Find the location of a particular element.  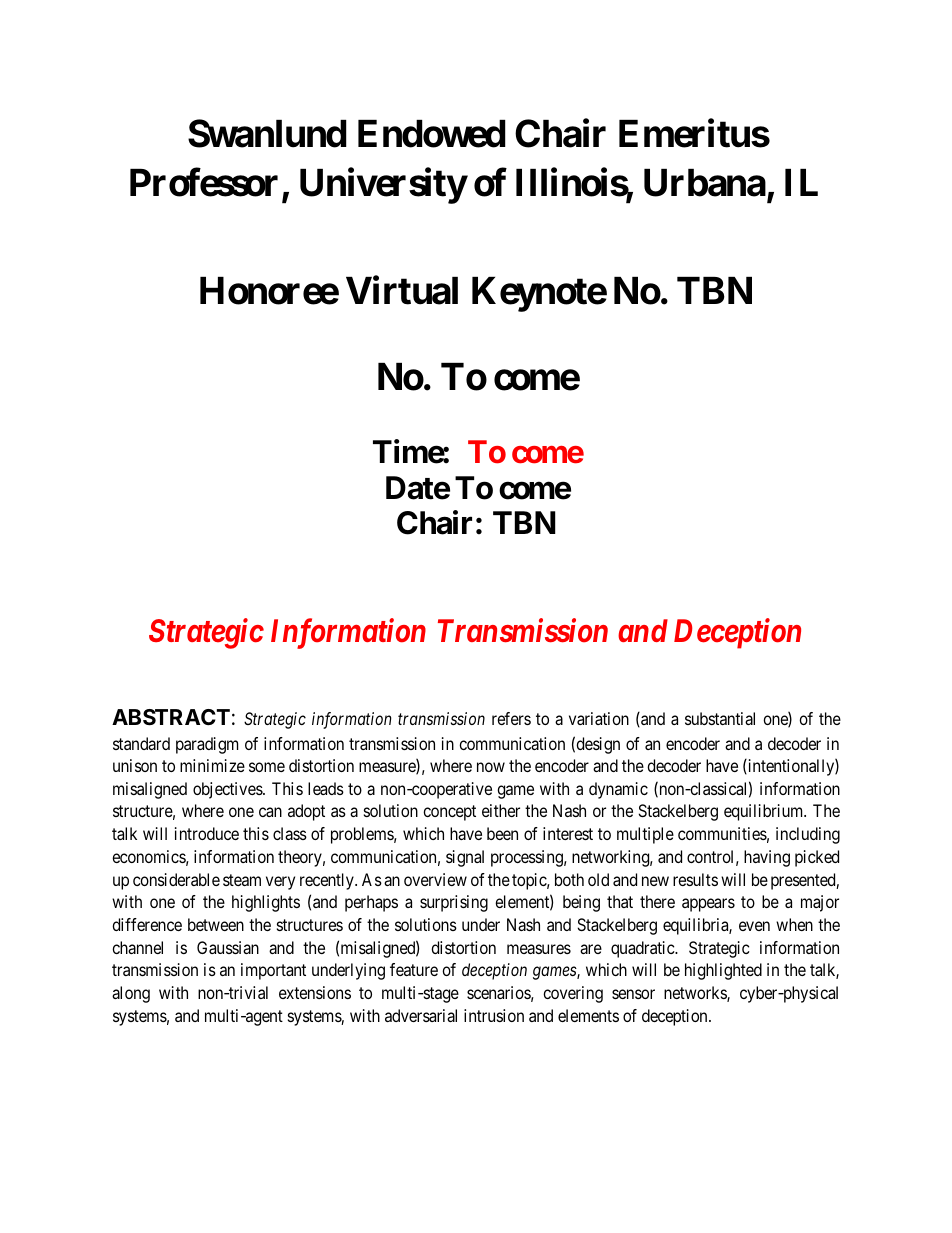

Urbana is located at coordinates (705, 183).
